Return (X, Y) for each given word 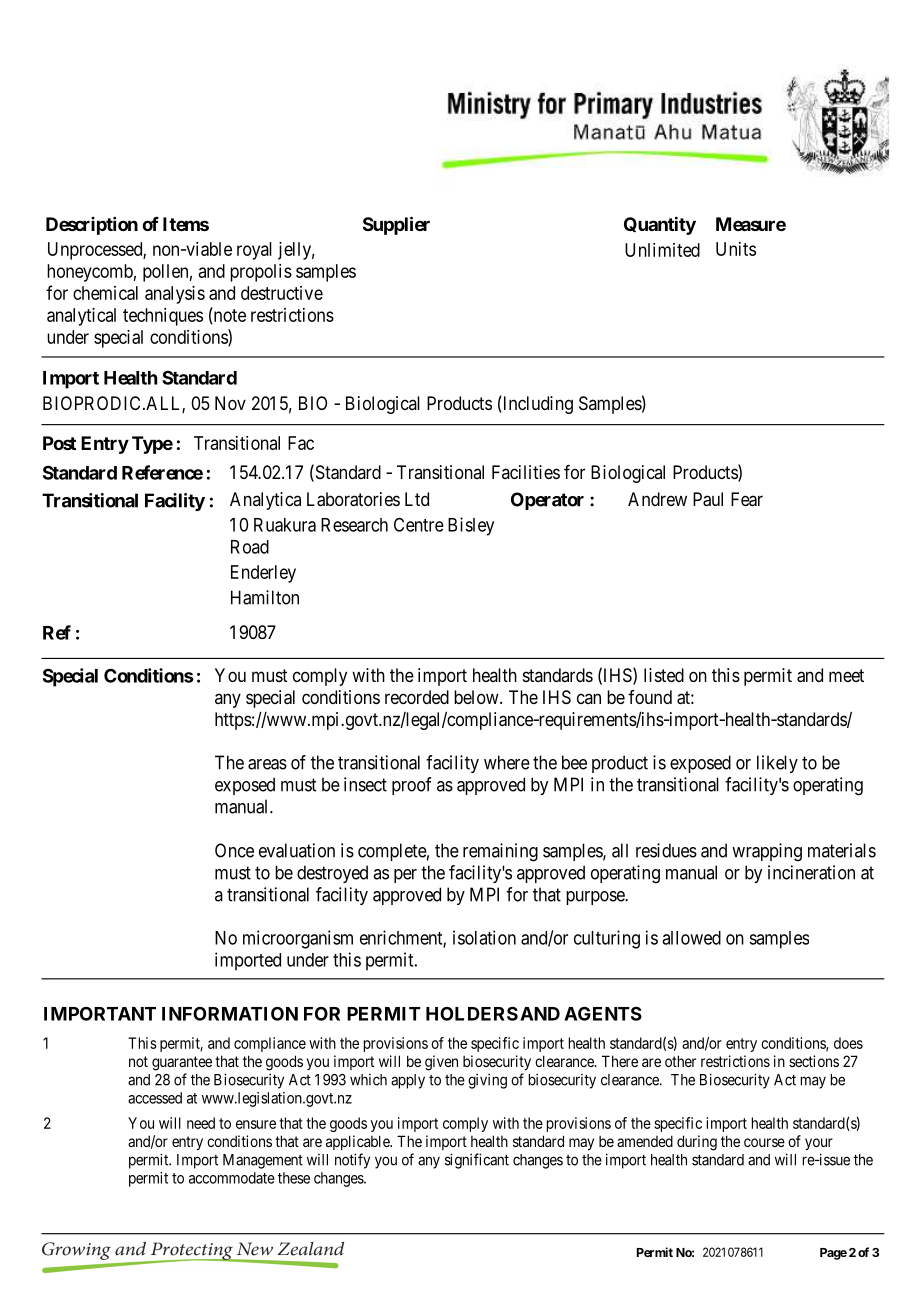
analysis (175, 295)
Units (736, 249)
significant (477, 1161)
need (201, 1123)
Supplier (396, 225)
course (764, 1142)
